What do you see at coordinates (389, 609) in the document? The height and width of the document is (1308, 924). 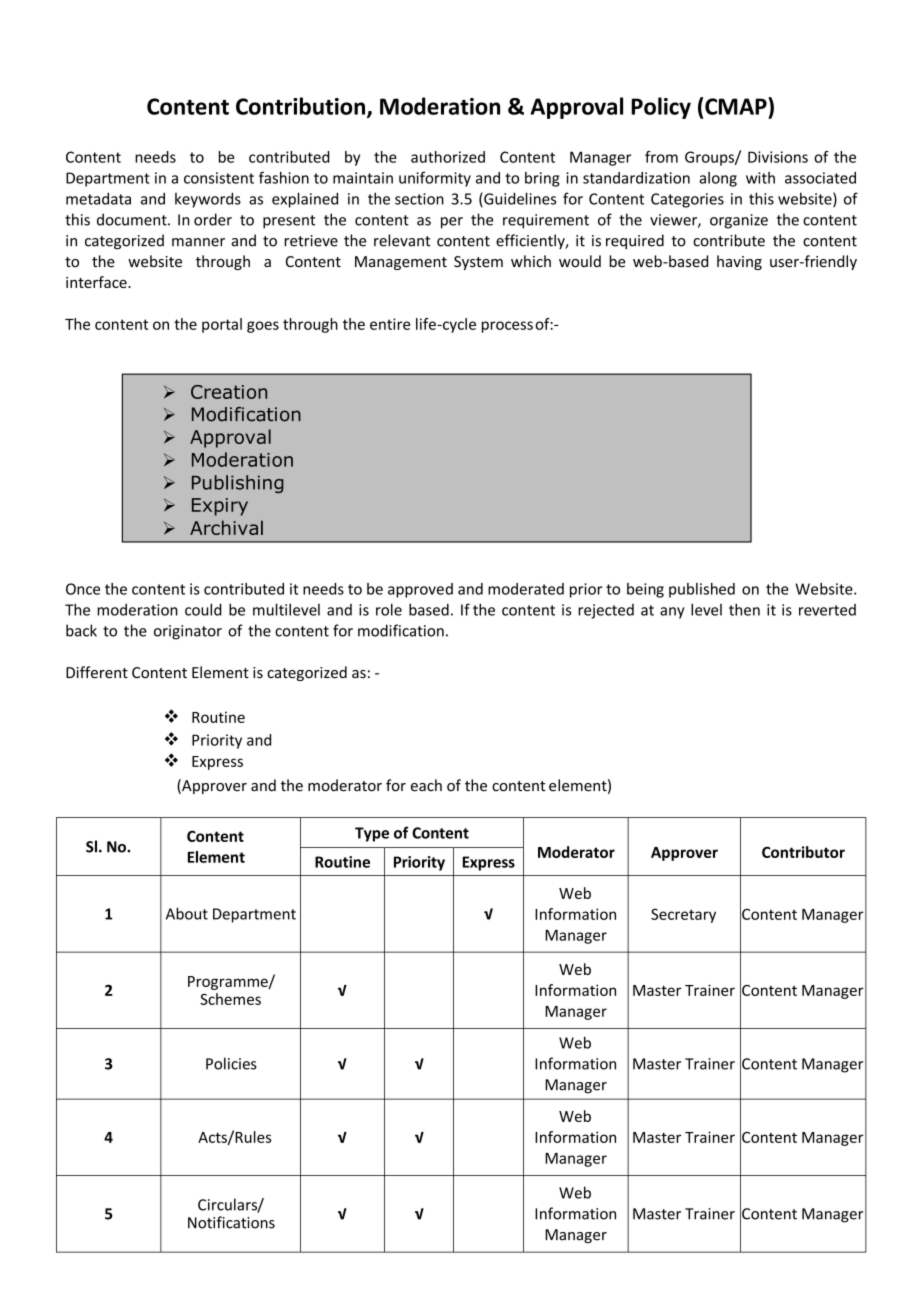 I see `role` at bounding box center [389, 609].
